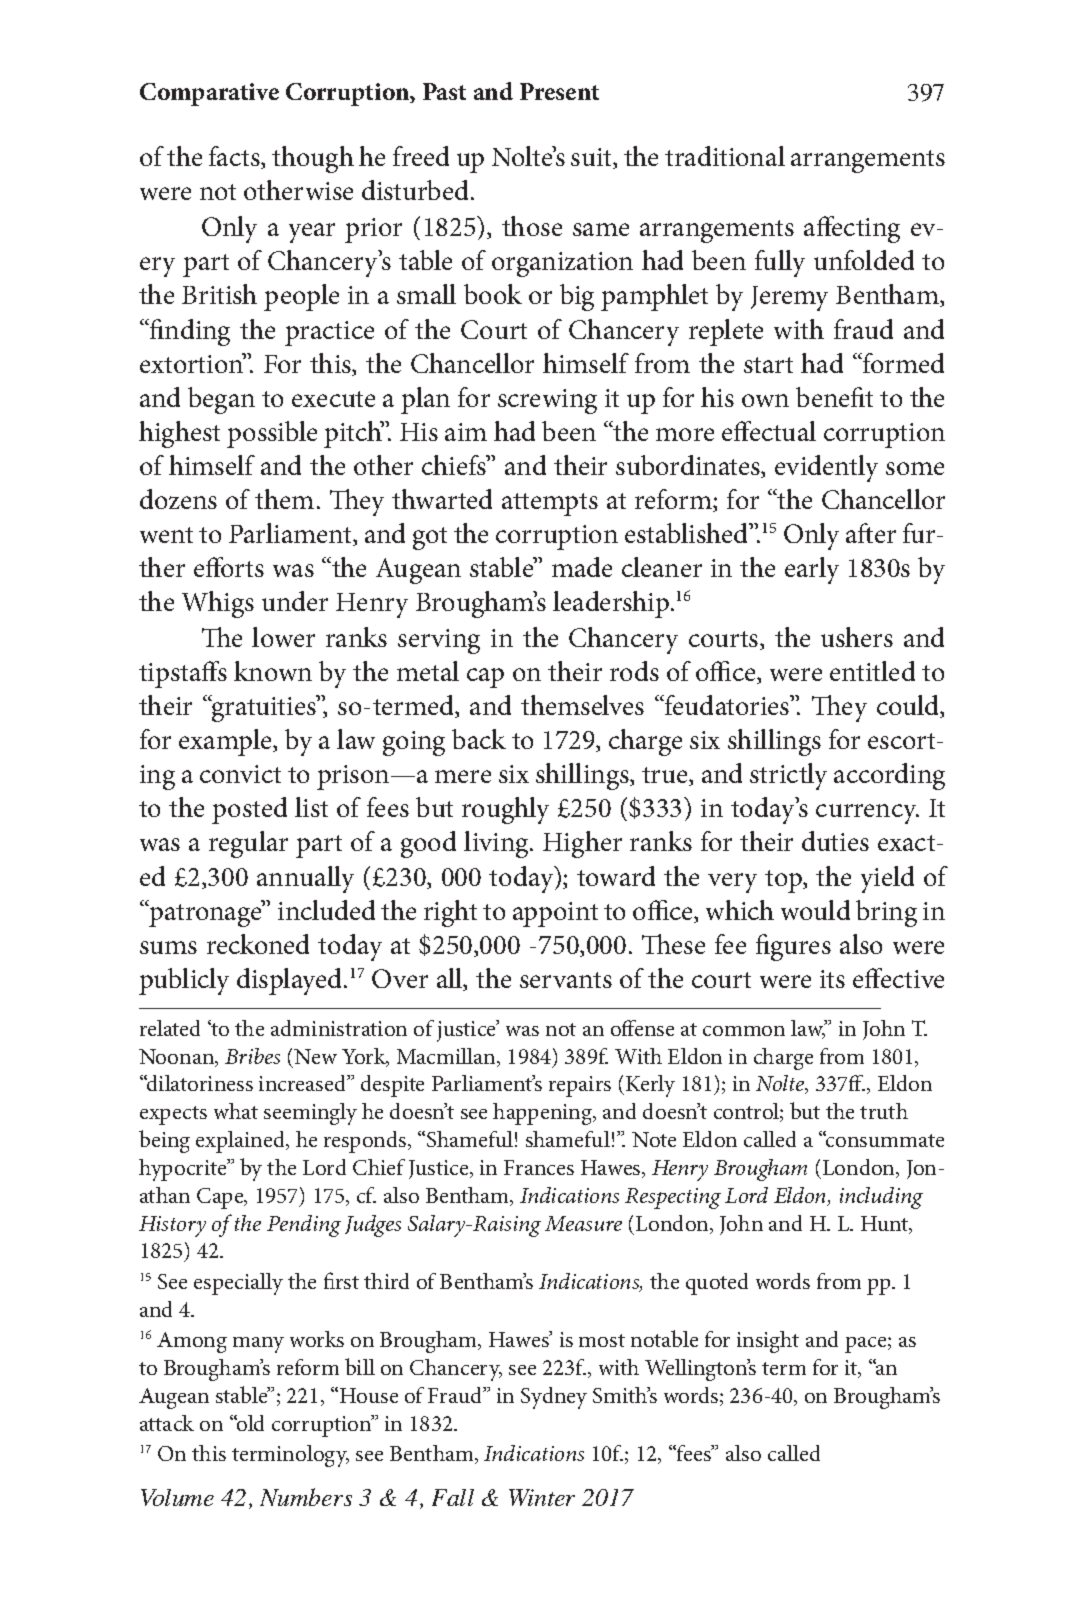 Image resolution: width=1067 pixels, height=1624 pixels. Describe the element at coordinates (559, 91) in the screenshot. I see `Present` at that location.
